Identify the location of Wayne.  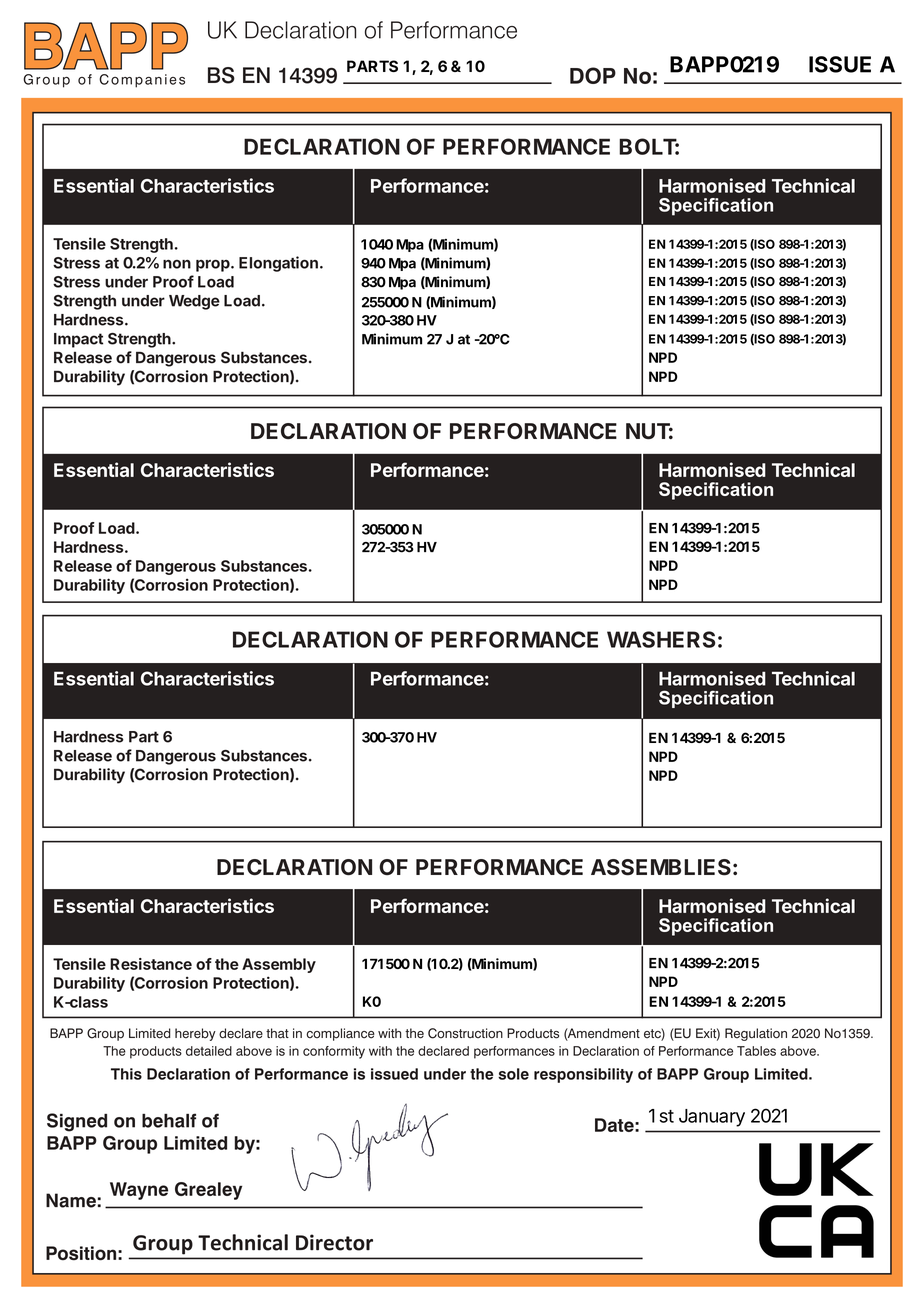
(139, 1191).
